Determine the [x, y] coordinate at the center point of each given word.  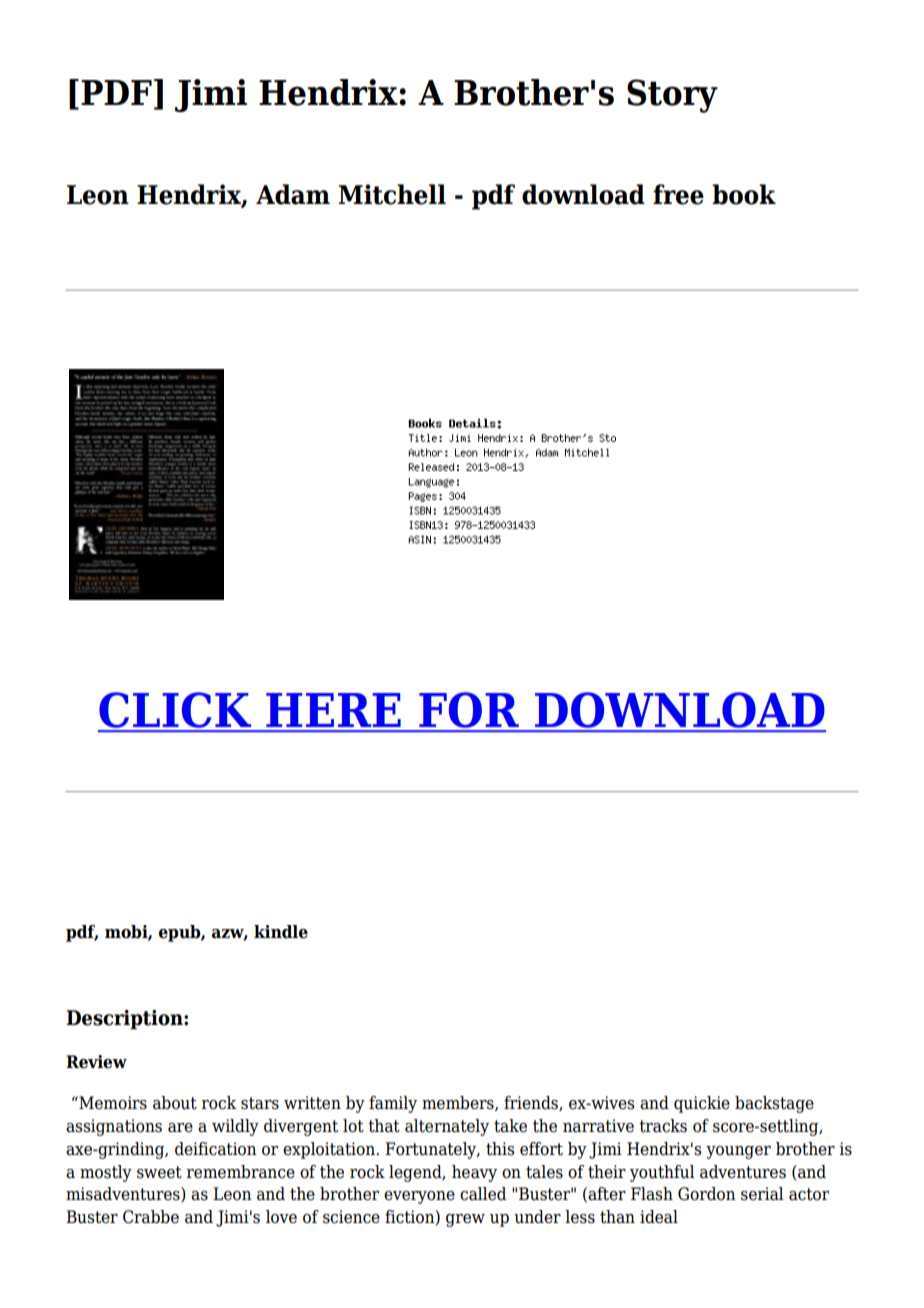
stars [260, 1103]
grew [465, 1220]
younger [738, 1152]
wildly [235, 1127]
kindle [281, 932]
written [312, 1103]
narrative [598, 1126]
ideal [659, 1217]
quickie [702, 1104]
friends [532, 1103]
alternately [447, 1127]
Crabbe [151, 1217]
